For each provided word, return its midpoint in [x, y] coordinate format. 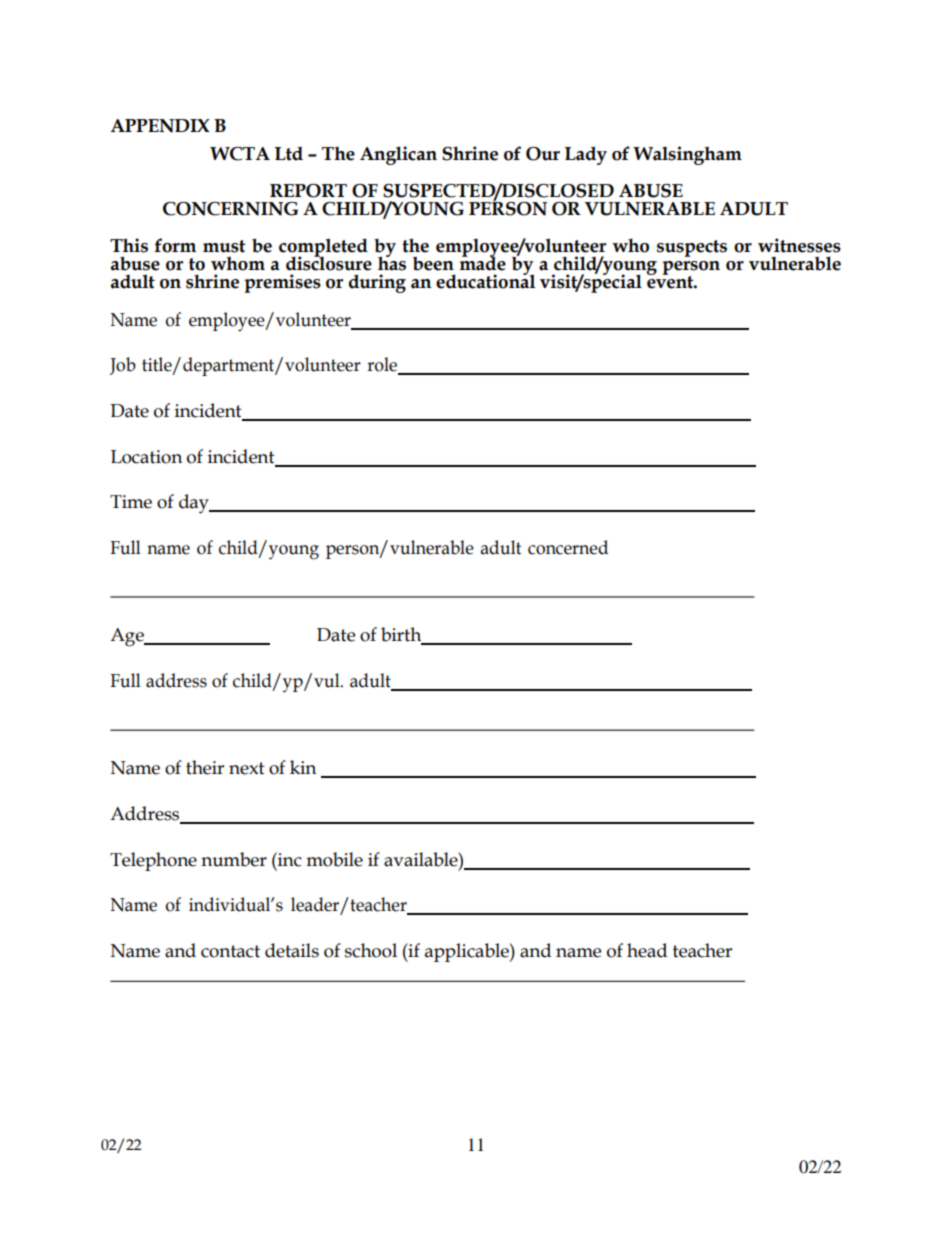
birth [402, 635]
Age [128, 637]
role [383, 365]
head [647, 950]
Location [146, 457]
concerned [568, 547]
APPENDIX [160, 126]
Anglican [398, 155]
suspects [692, 248]
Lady [586, 155]
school [371, 950]
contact [230, 951]
